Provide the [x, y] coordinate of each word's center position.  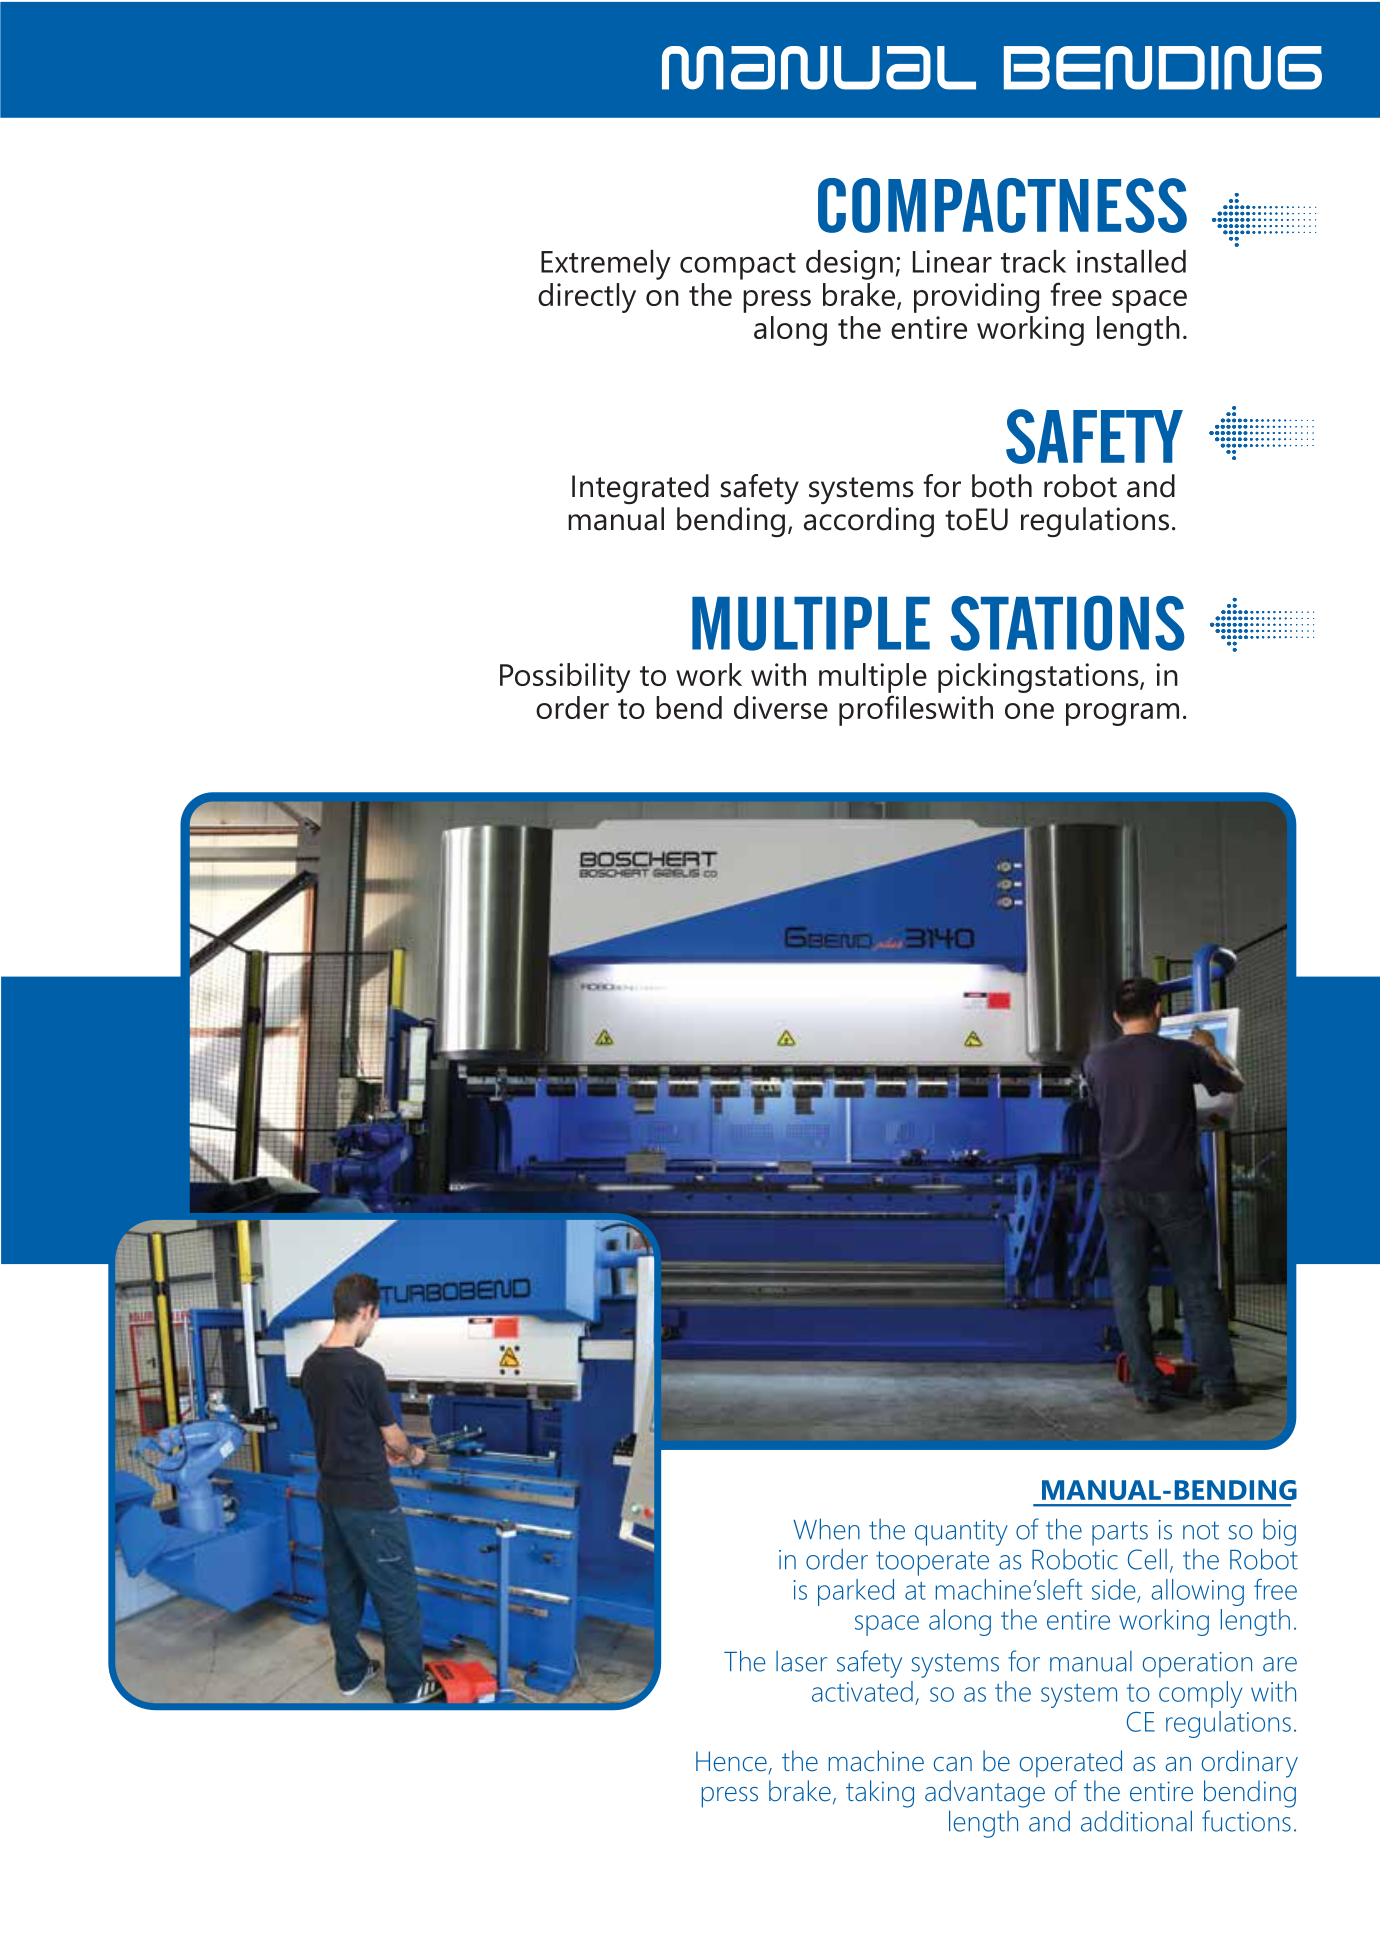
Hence [732, 1762]
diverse [781, 707]
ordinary [1250, 1764]
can [953, 1764]
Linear [952, 261]
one [1029, 711]
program [1122, 714]
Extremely [606, 265]
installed [1131, 261]
